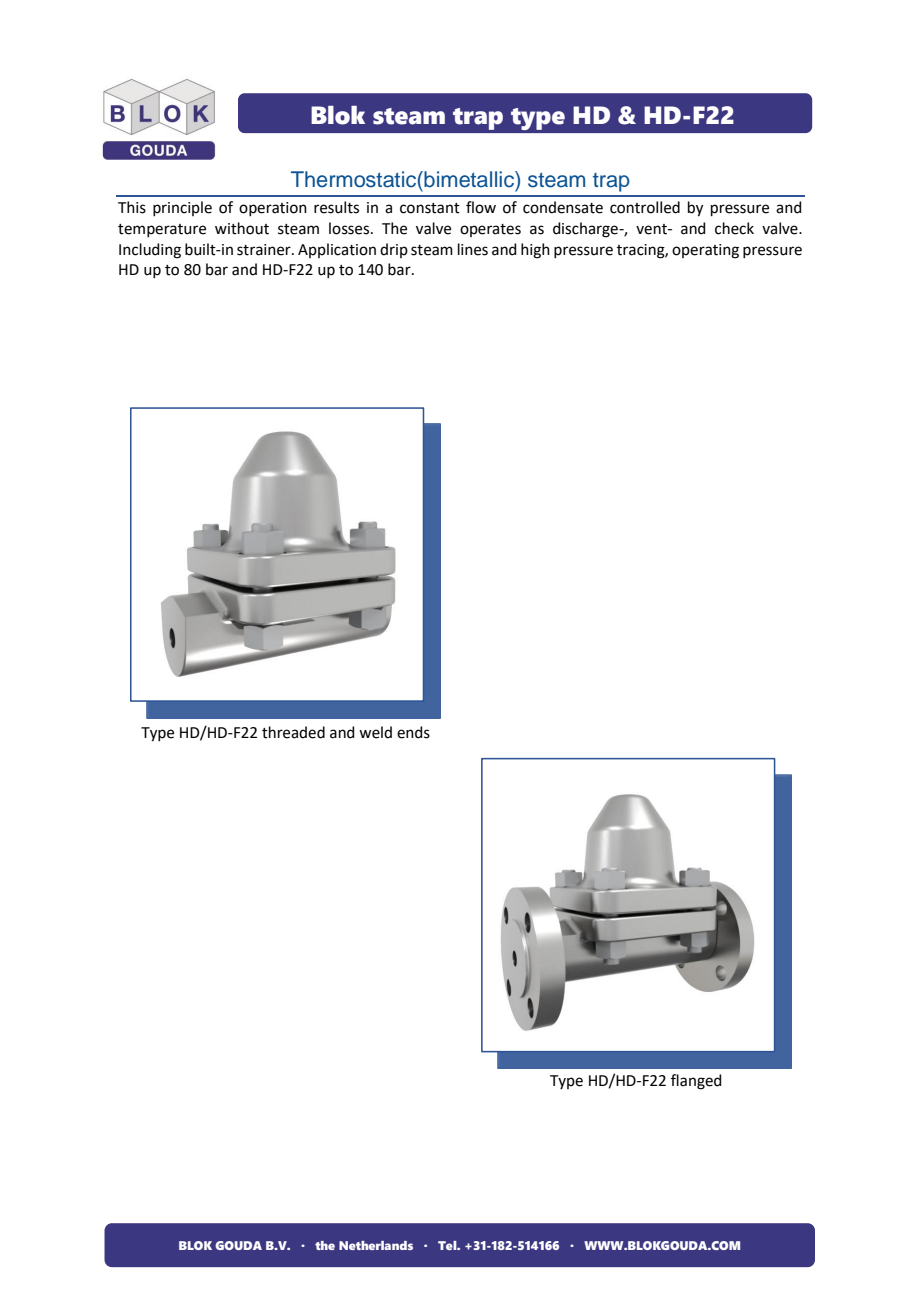 The height and width of the screenshot is (1308, 924). Describe the element at coordinates (337, 250) in the screenshot. I see `Application` at that location.
